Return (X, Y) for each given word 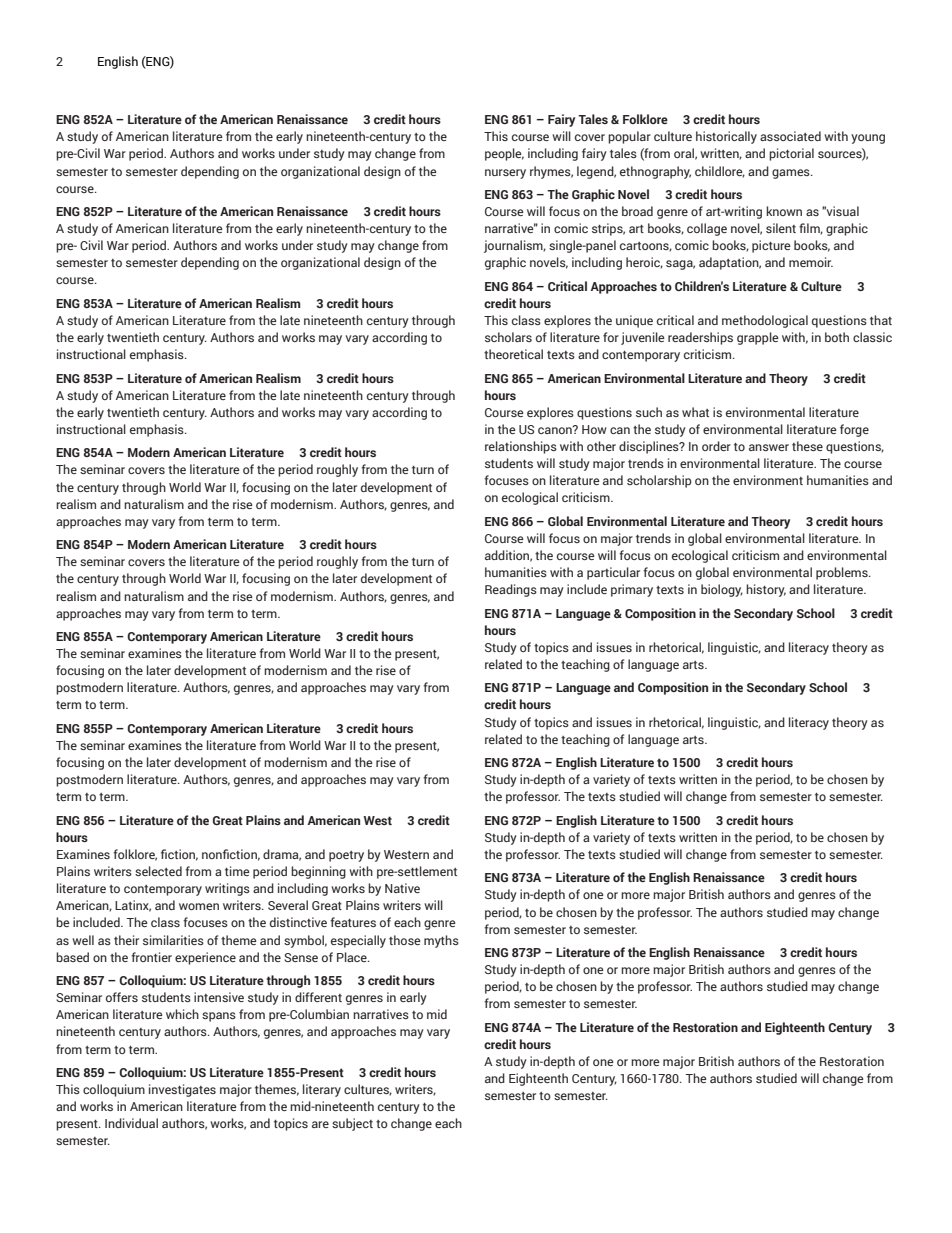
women (199, 906)
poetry (346, 856)
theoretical (513, 354)
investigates (182, 1090)
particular (613, 573)
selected (158, 871)
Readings (511, 590)
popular (629, 137)
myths (441, 941)
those (405, 940)
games (792, 174)
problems (843, 573)
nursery (505, 174)
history (766, 590)
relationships (521, 447)
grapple (758, 338)
